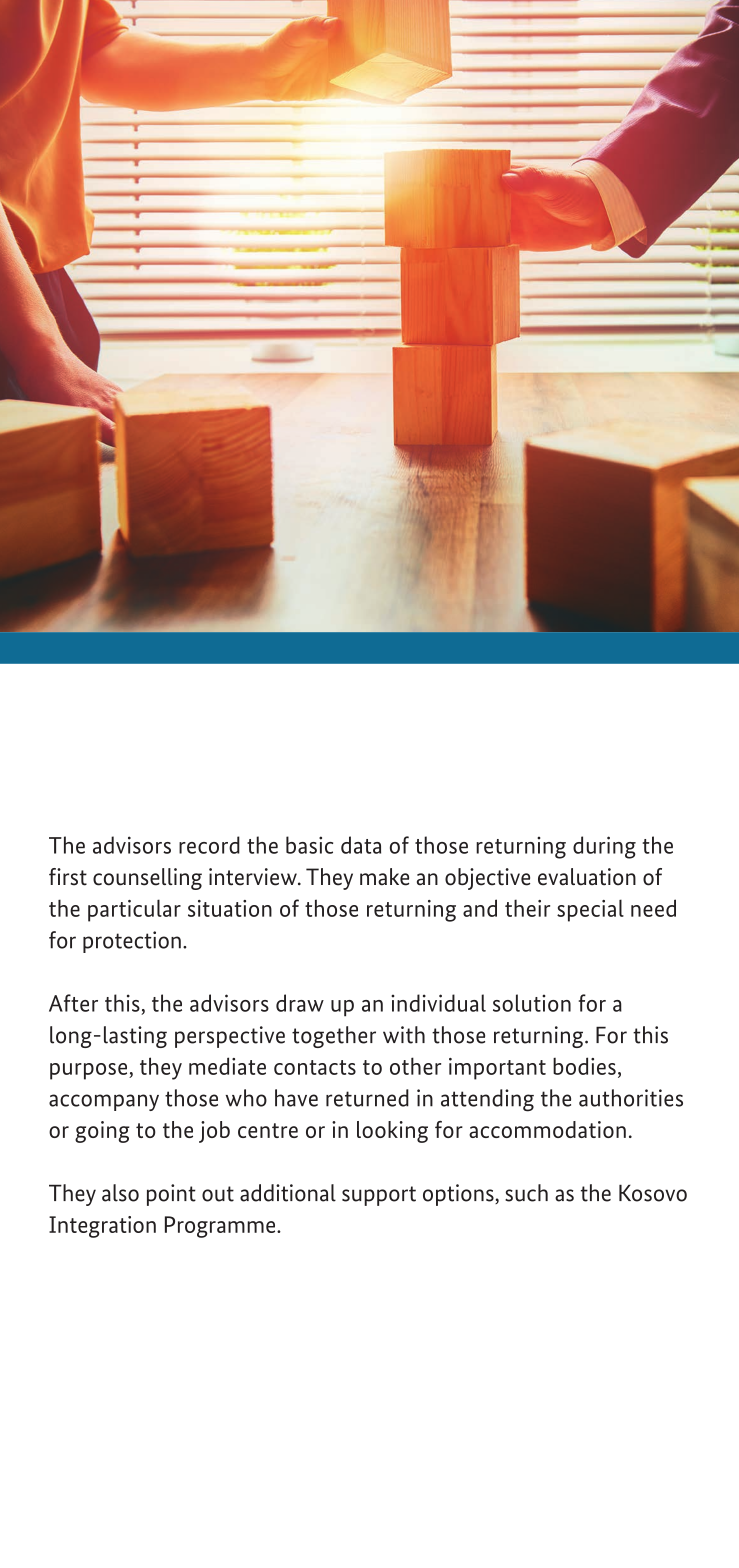 This screenshot has width=739, height=1568. I want to click on protection, so click(132, 942).
